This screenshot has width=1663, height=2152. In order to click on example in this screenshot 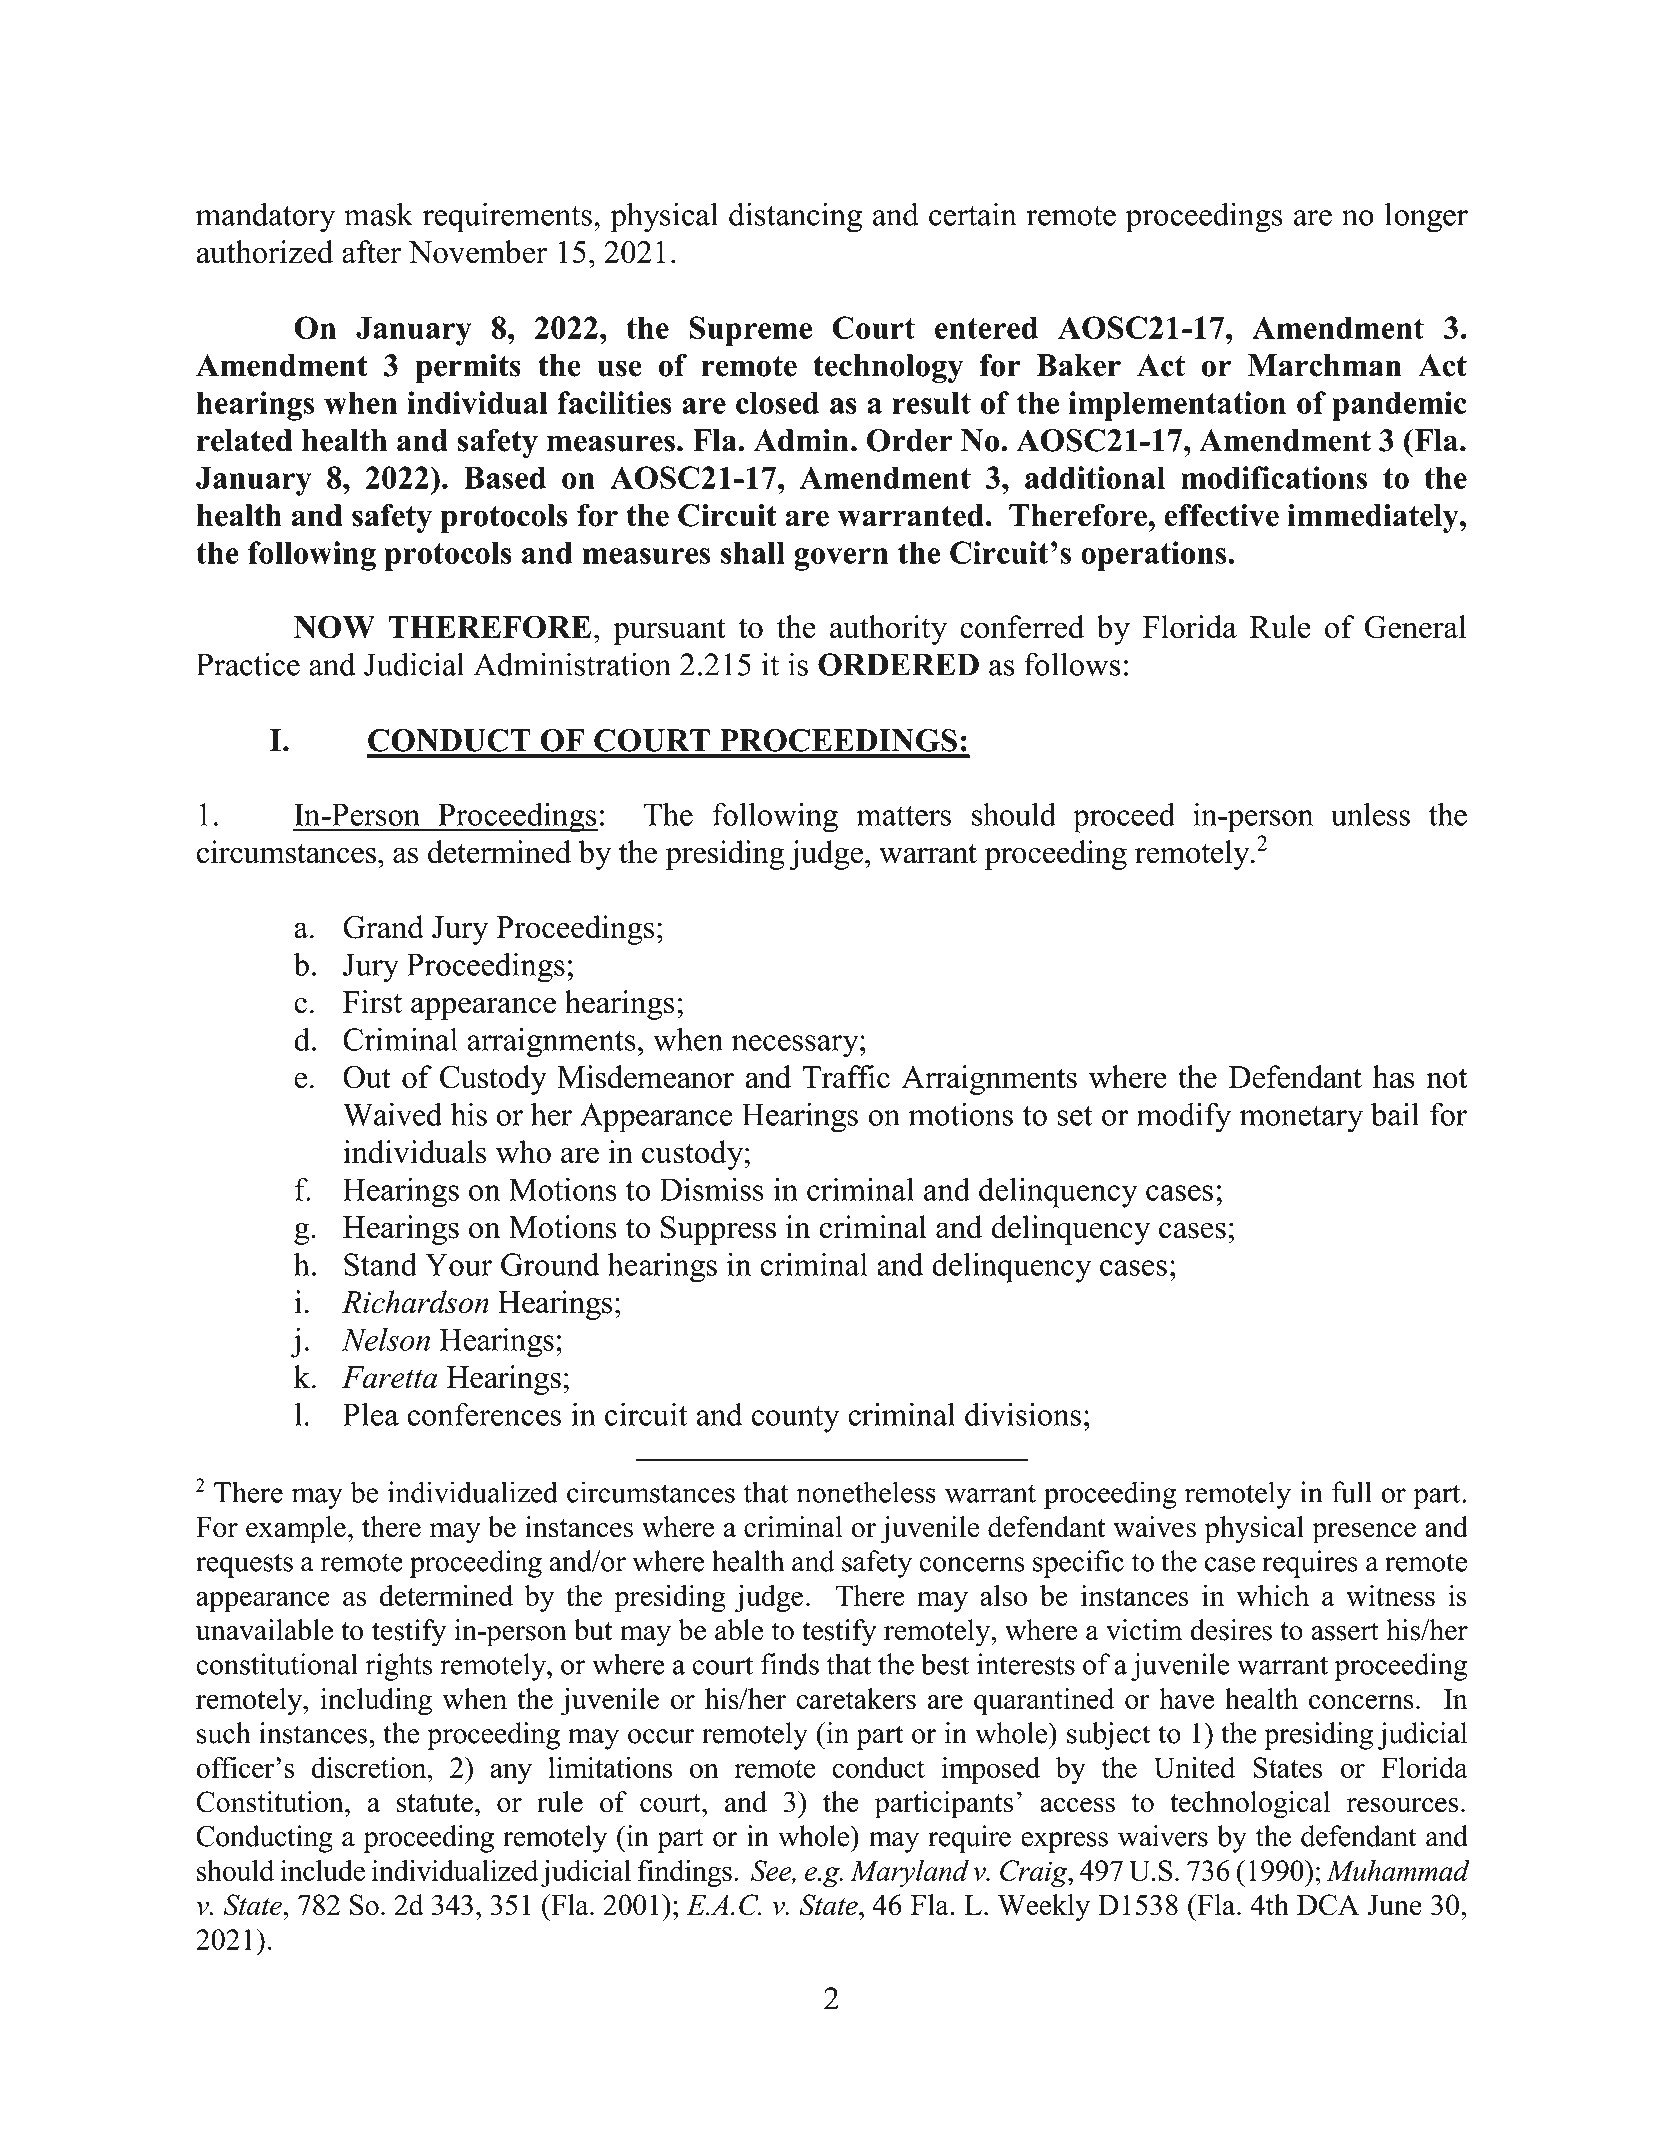, I will do `click(296, 1530)`.
